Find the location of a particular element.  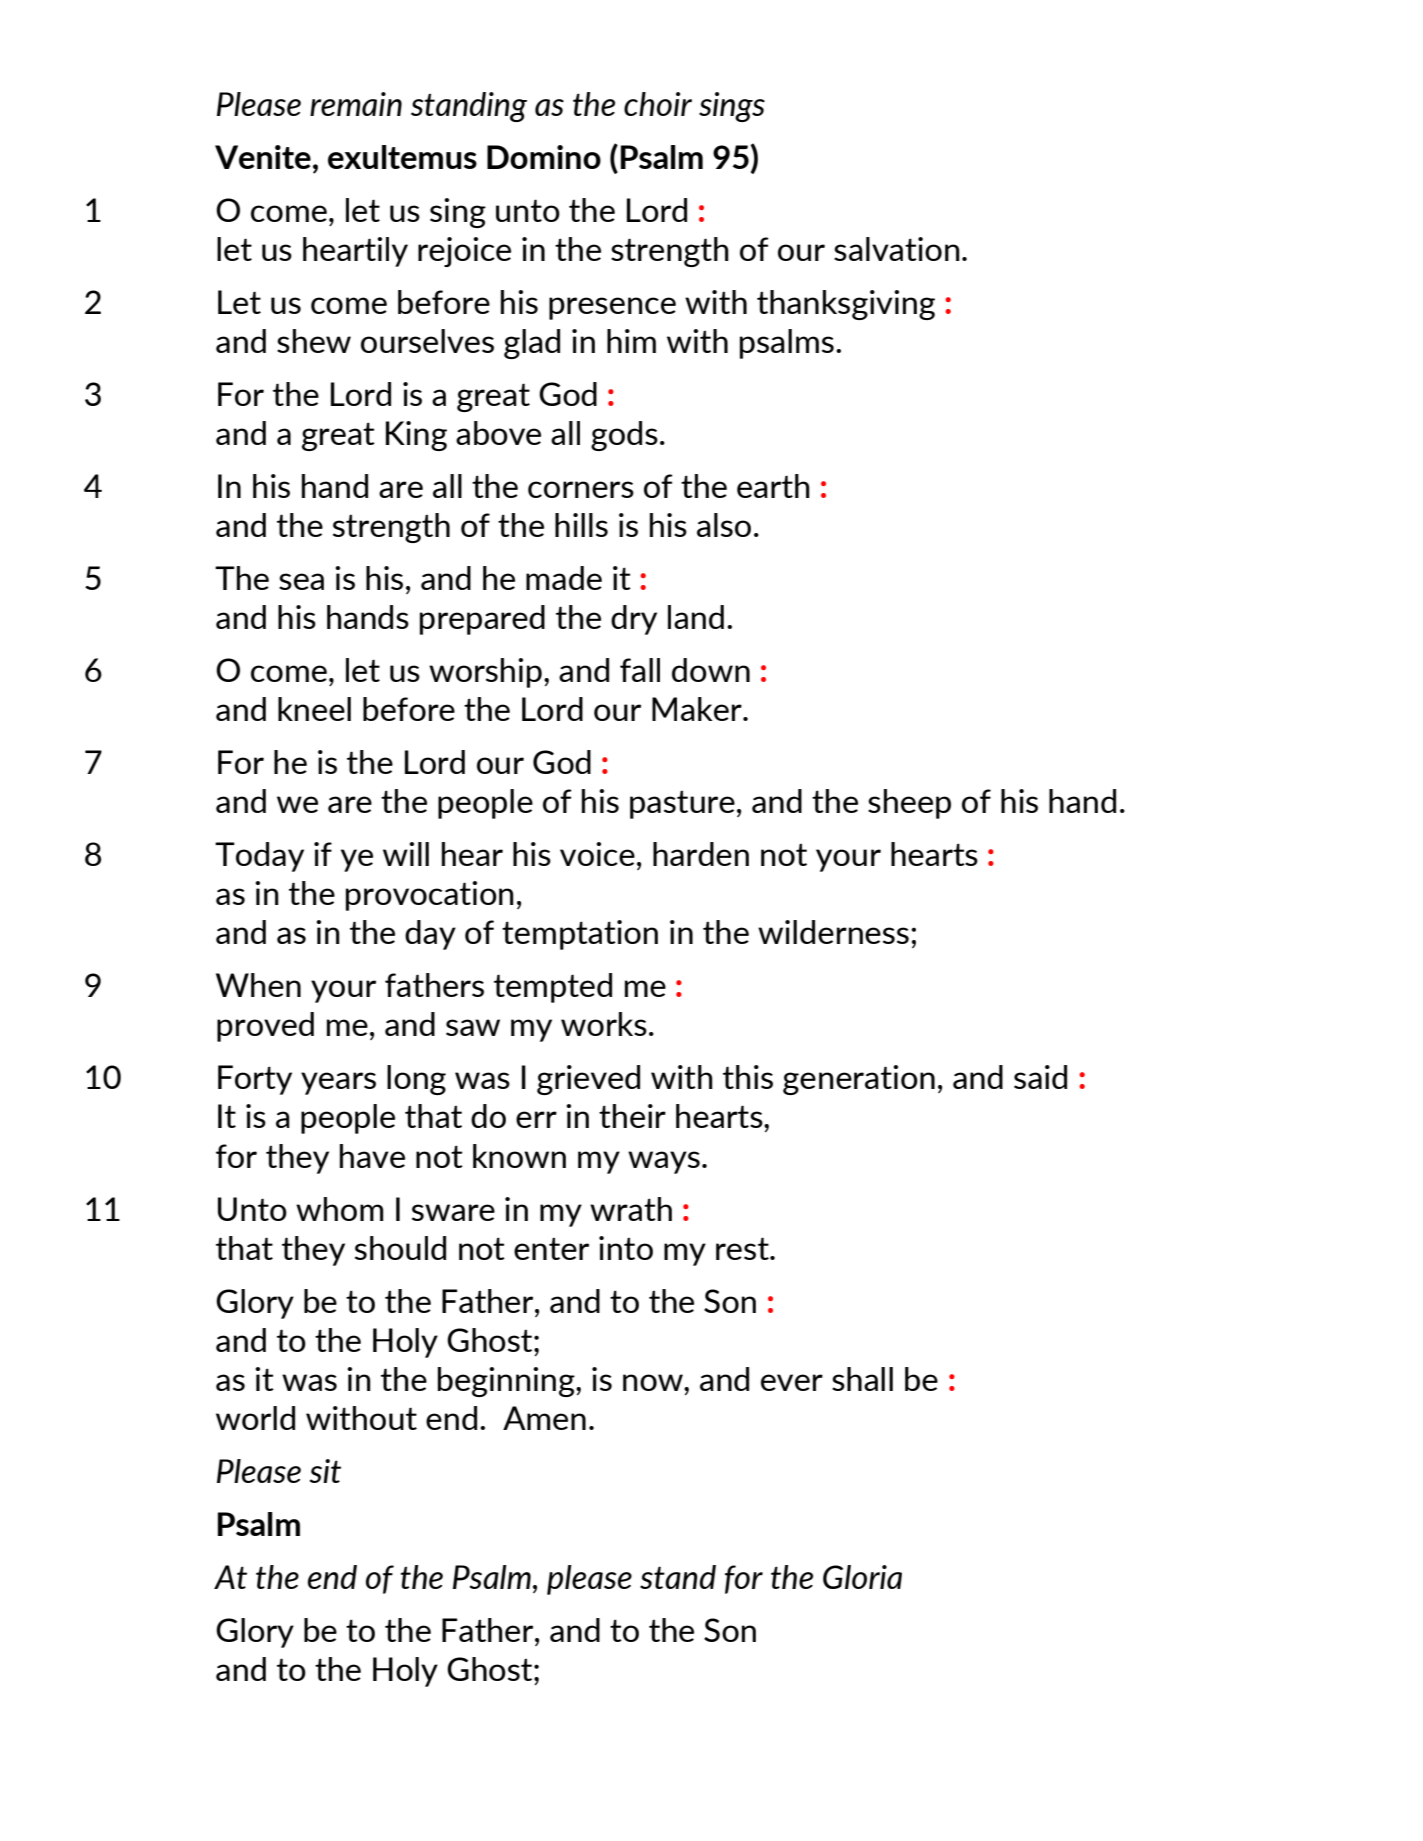

sit is located at coordinates (325, 1471).
